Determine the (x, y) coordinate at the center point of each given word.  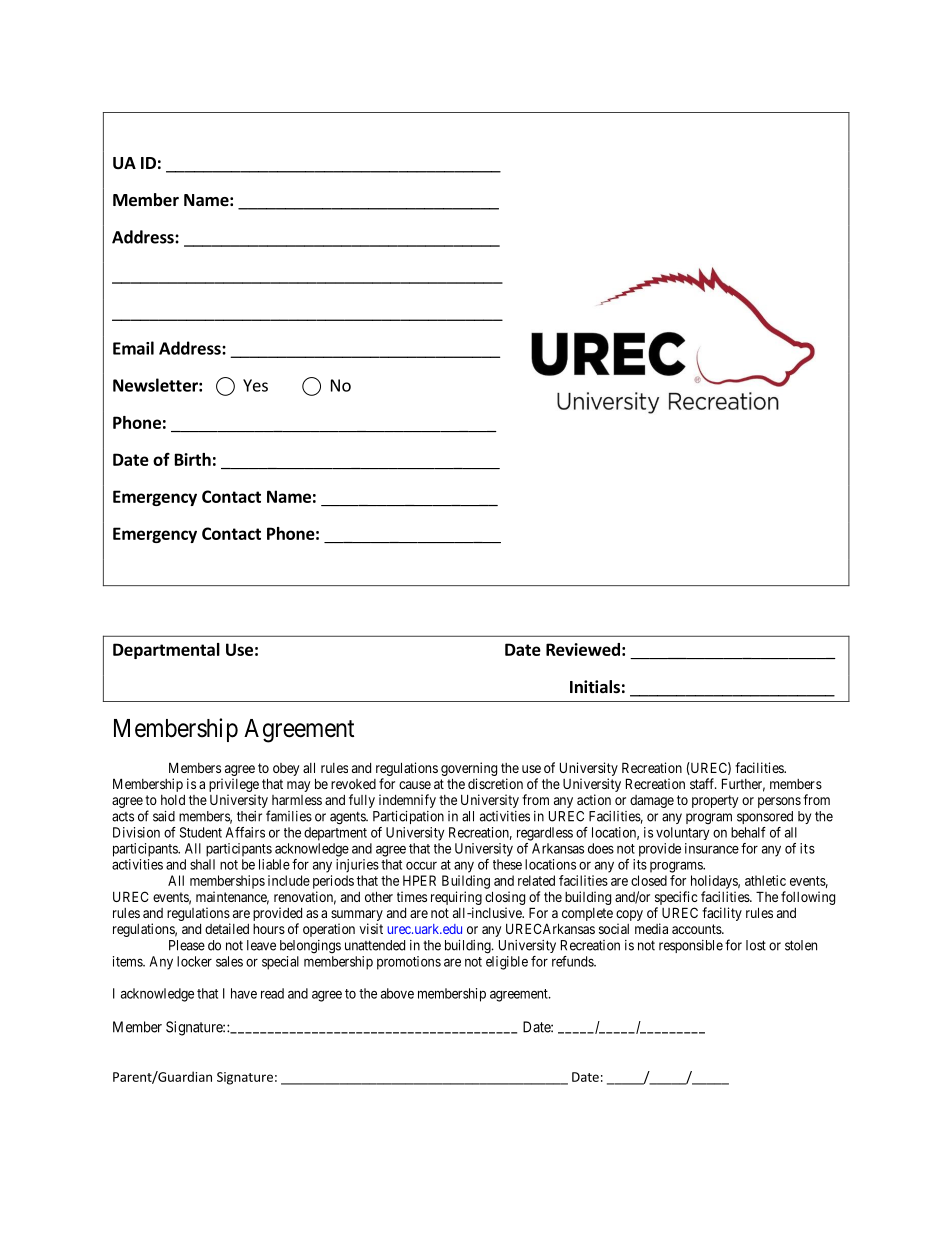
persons (779, 802)
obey (286, 769)
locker (194, 961)
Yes (255, 385)
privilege (234, 786)
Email (133, 348)
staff (703, 783)
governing (469, 769)
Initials (595, 687)
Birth (193, 459)
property (715, 801)
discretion (495, 783)
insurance (712, 848)
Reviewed (583, 649)
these (507, 864)
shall (202, 864)
